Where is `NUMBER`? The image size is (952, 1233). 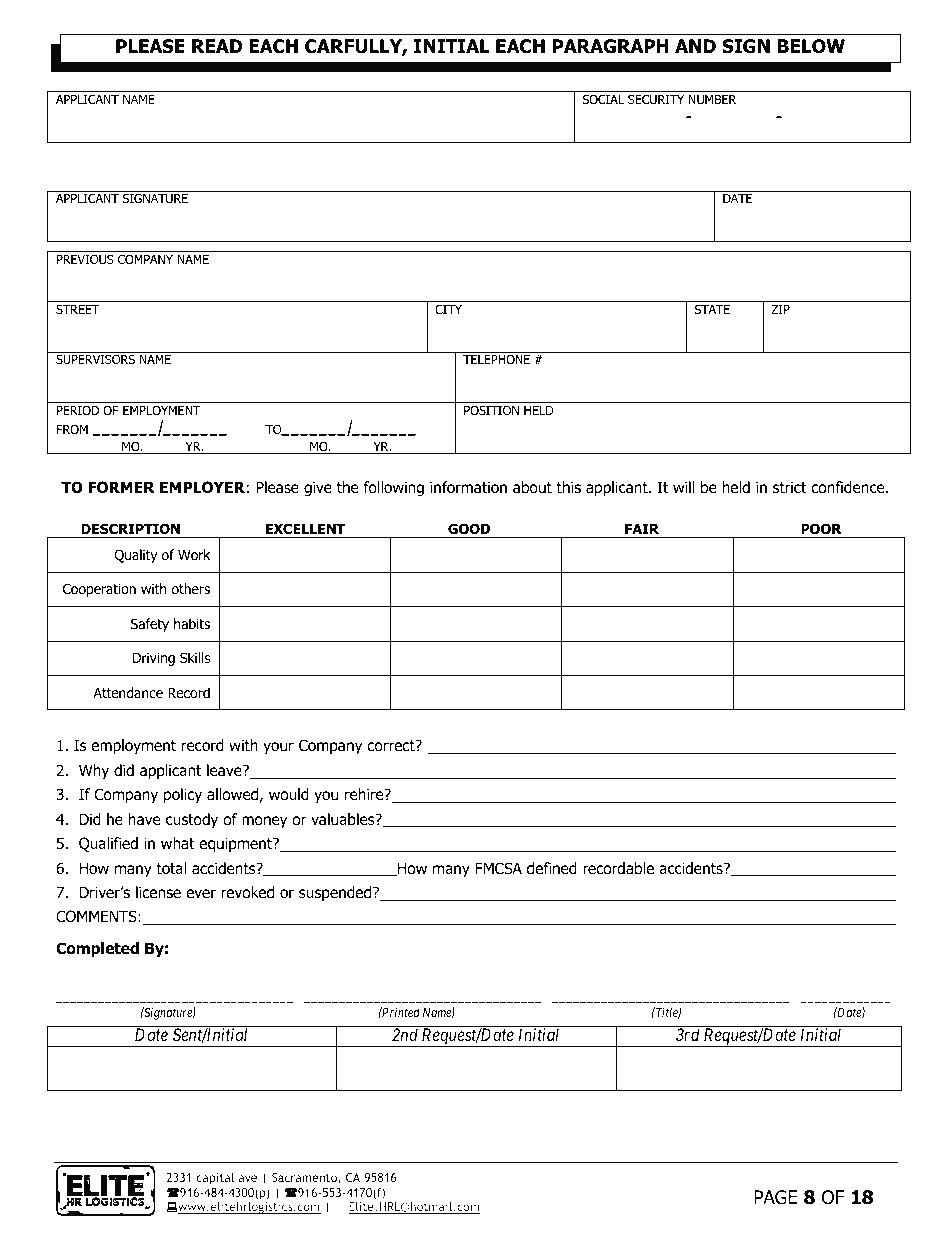
NUMBER is located at coordinates (712, 99).
